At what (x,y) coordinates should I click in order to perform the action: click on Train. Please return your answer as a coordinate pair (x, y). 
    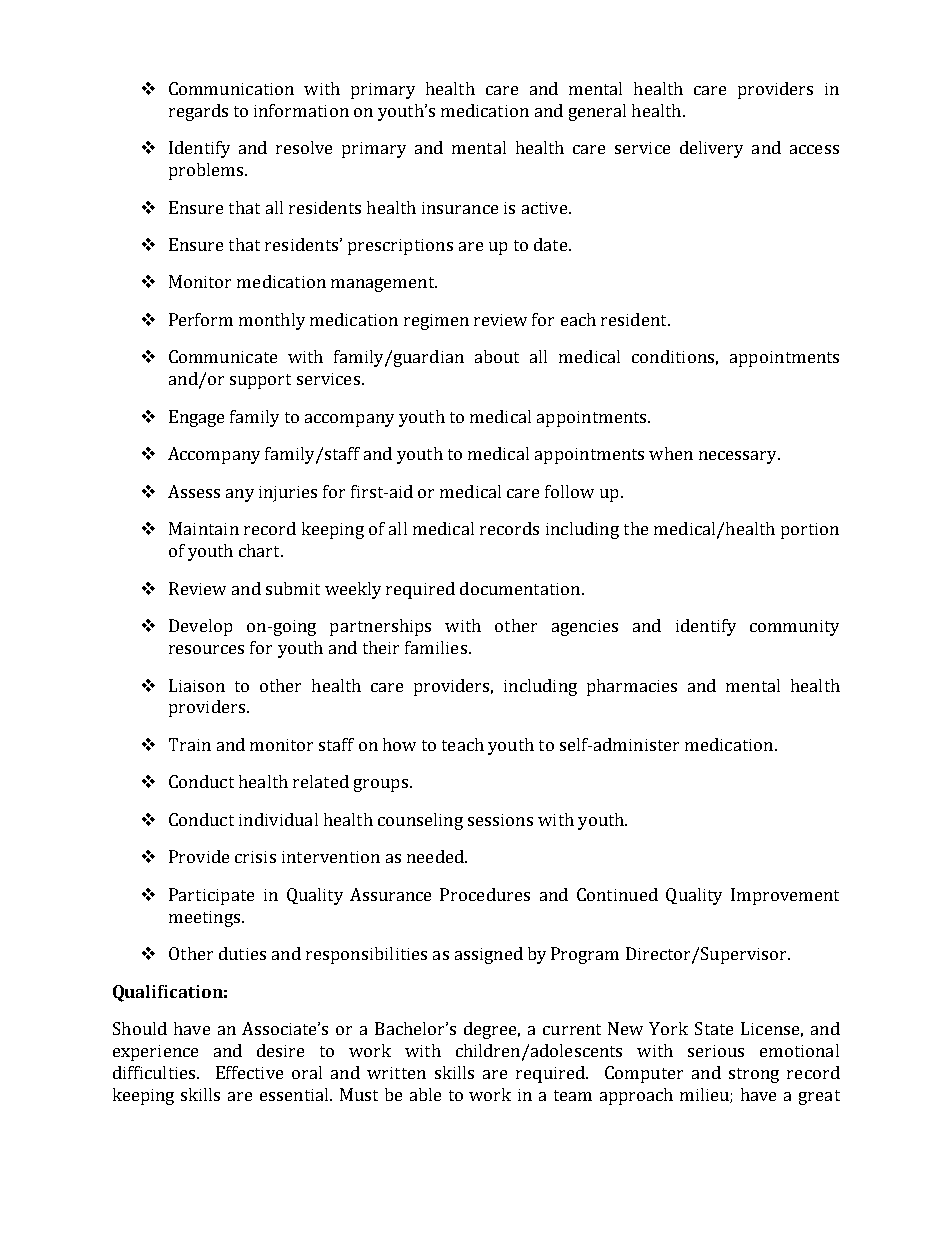
    Looking at the image, I should click on (190, 744).
